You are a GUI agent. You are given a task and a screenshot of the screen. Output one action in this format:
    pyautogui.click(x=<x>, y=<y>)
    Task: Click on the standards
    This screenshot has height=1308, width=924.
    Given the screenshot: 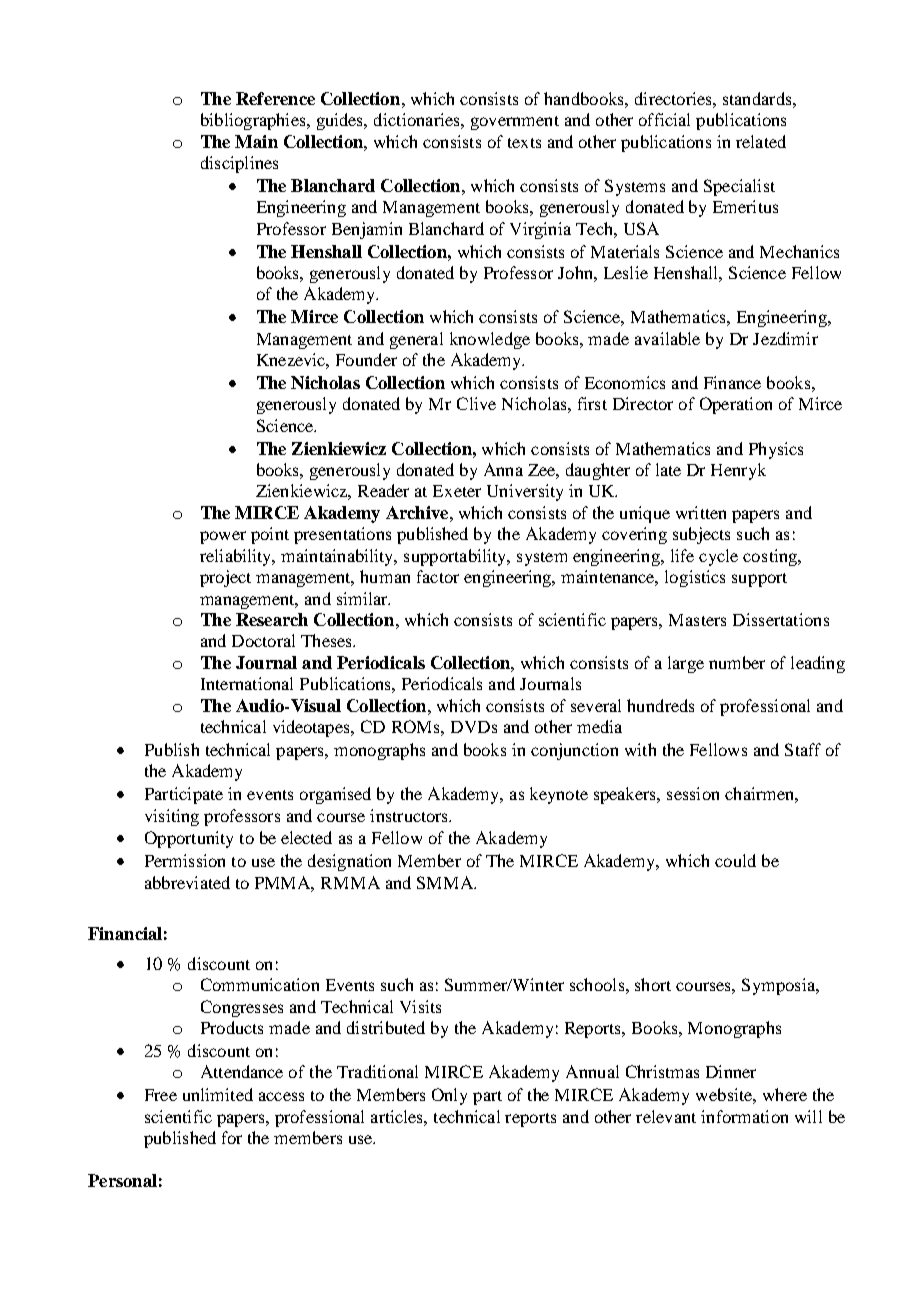 What is the action you would take?
    pyautogui.click(x=758, y=98)
